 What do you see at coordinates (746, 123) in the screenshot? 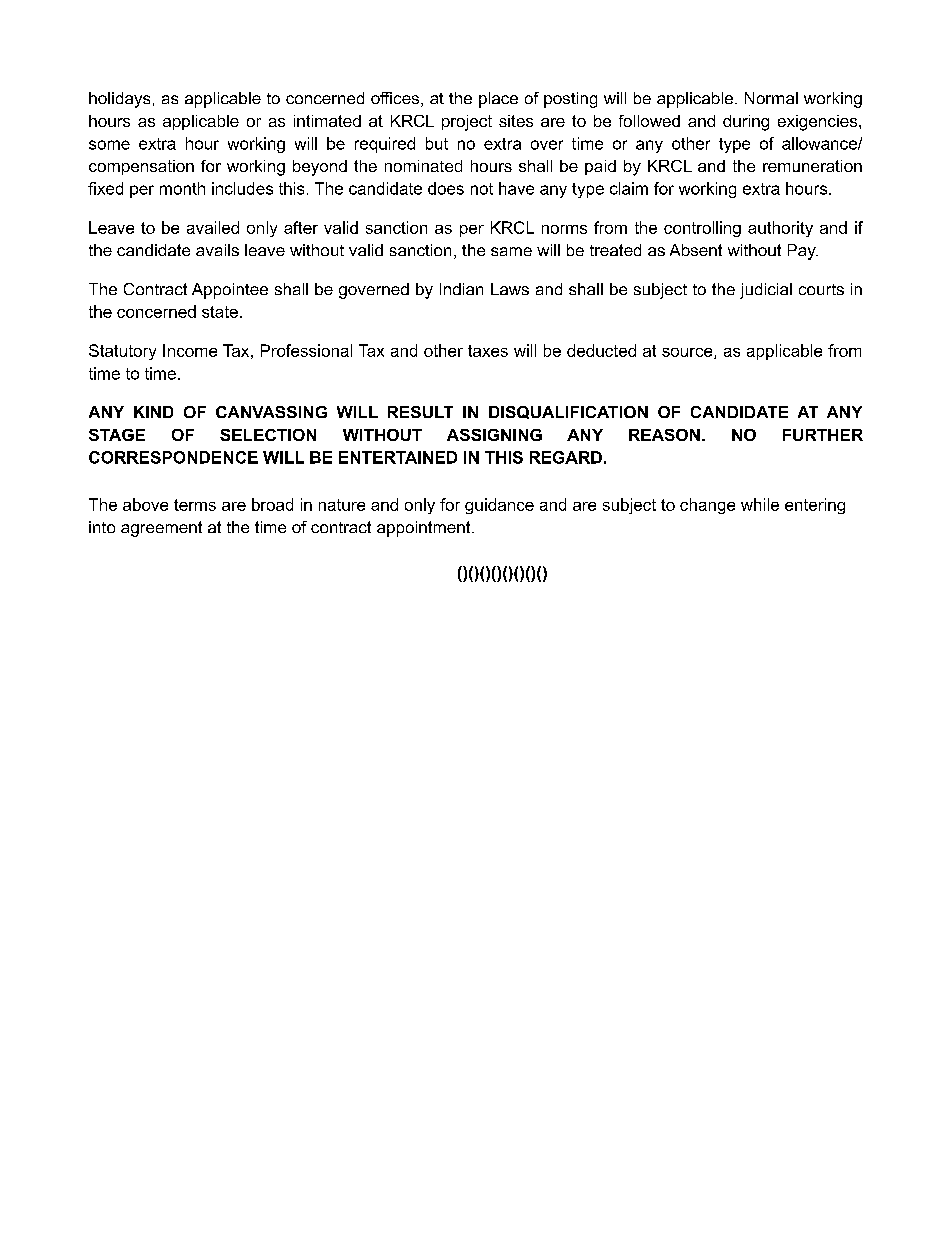
I see `during` at bounding box center [746, 123].
